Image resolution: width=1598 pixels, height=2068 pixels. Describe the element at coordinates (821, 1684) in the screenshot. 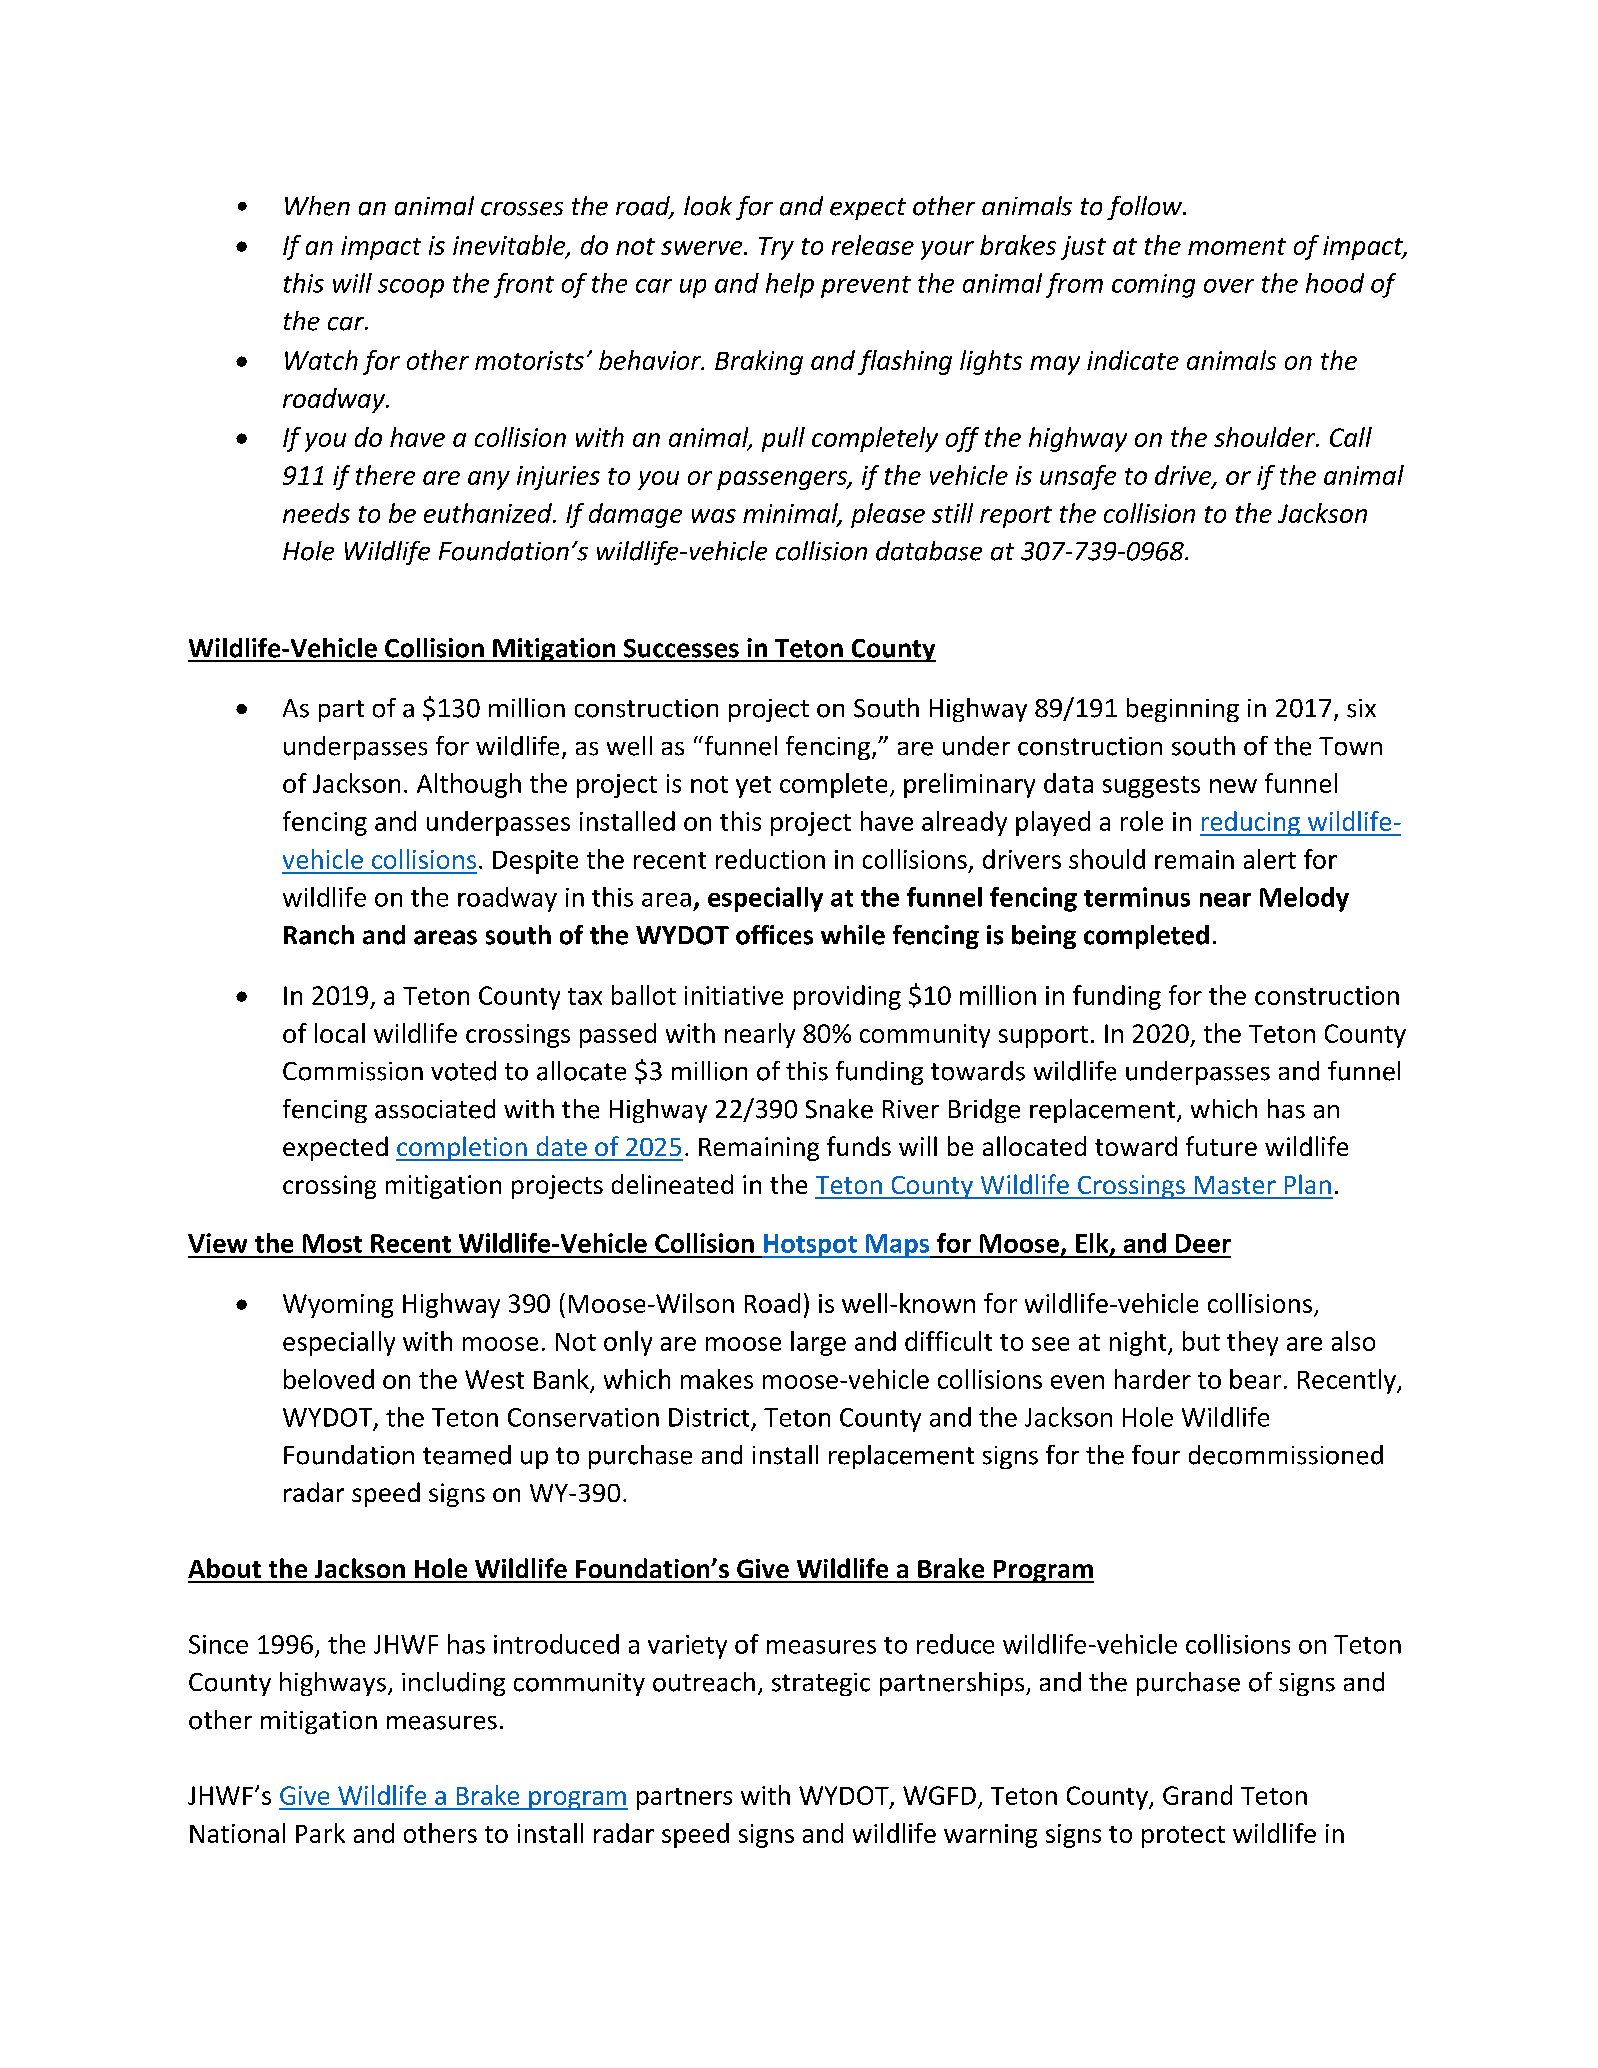

I see `strategic` at that location.
